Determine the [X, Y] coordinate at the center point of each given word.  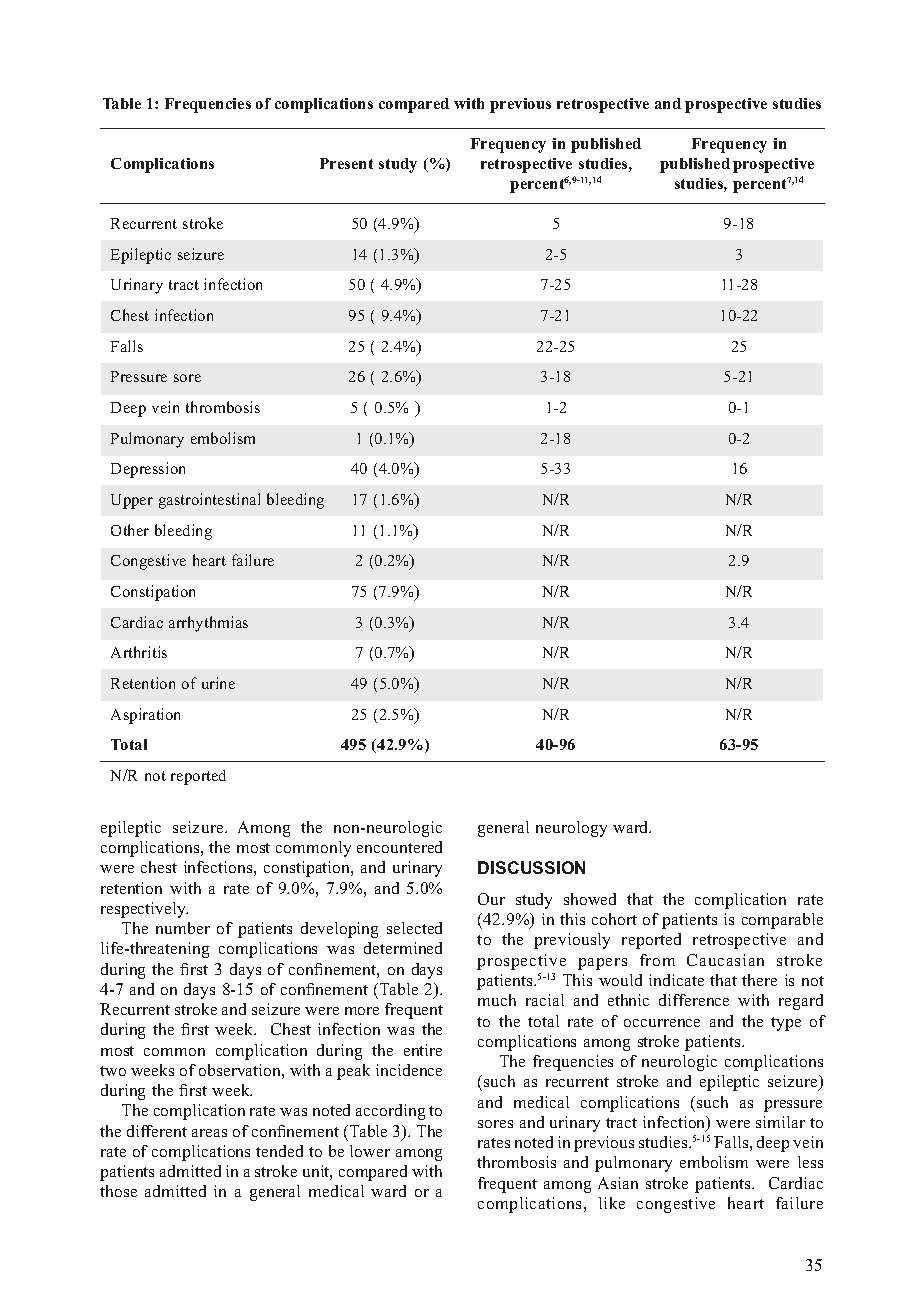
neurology [571, 829]
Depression [148, 470]
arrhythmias [208, 624]
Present [346, 163]
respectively [144, 910]
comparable [782, 921]
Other [130, 530]
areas [209, 1133]
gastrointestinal [209, 501]
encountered [399, 847]
